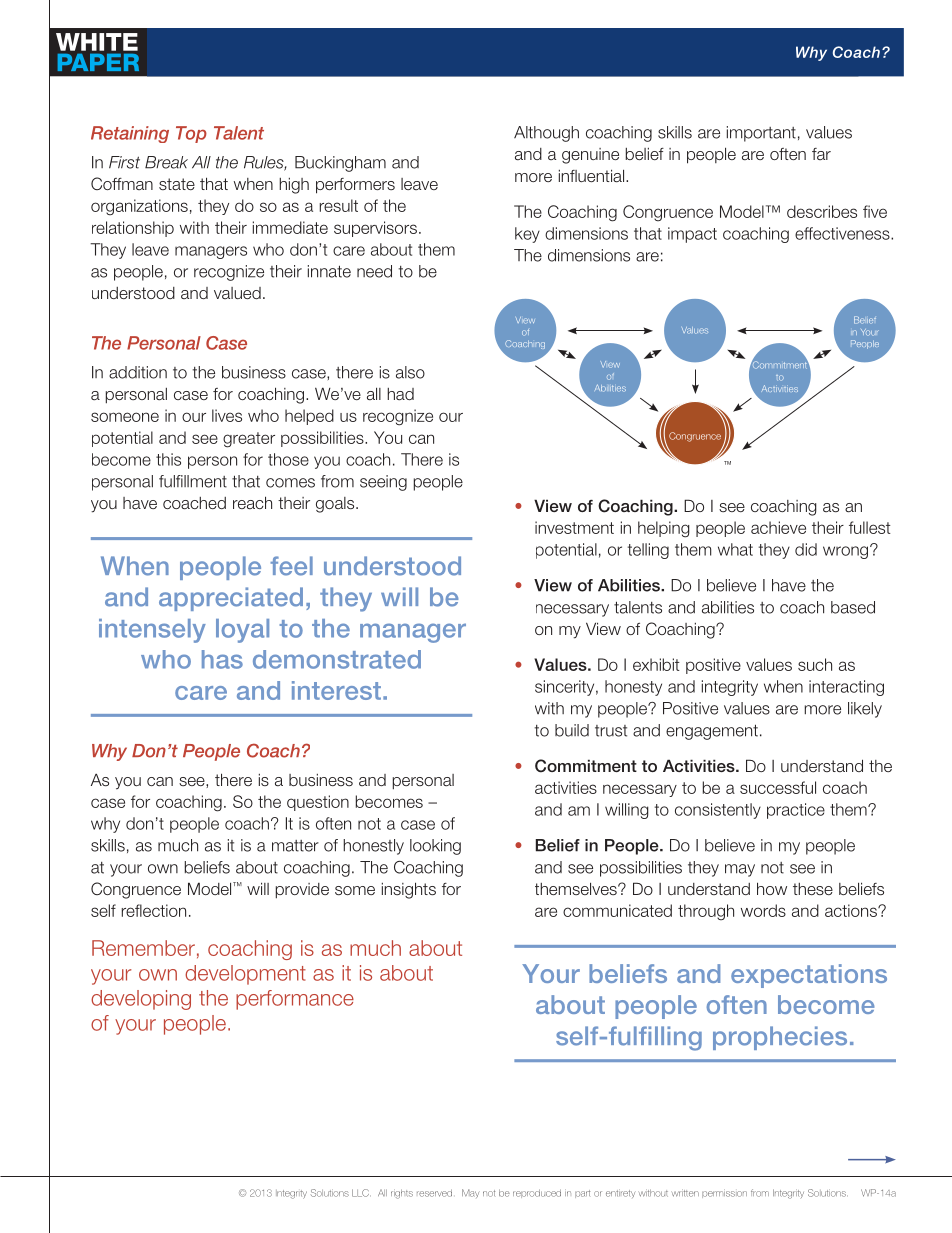 This screenshot has width=952, height=1233. Describe the element at coordinates (337, 659) in the screenshot. I see `demonstrated` at that location.
